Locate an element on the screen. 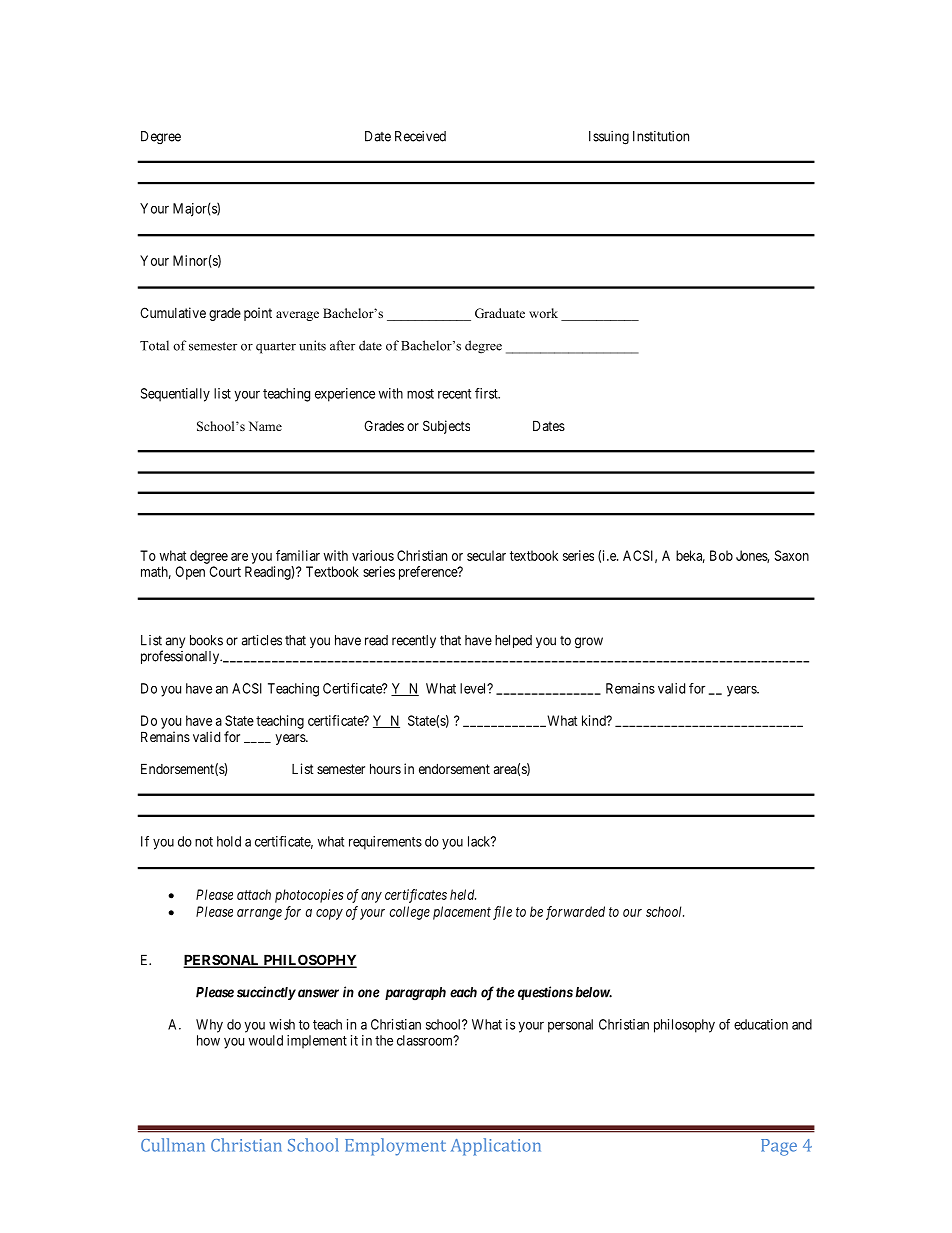  education is located at coordinates (761, 1024).
